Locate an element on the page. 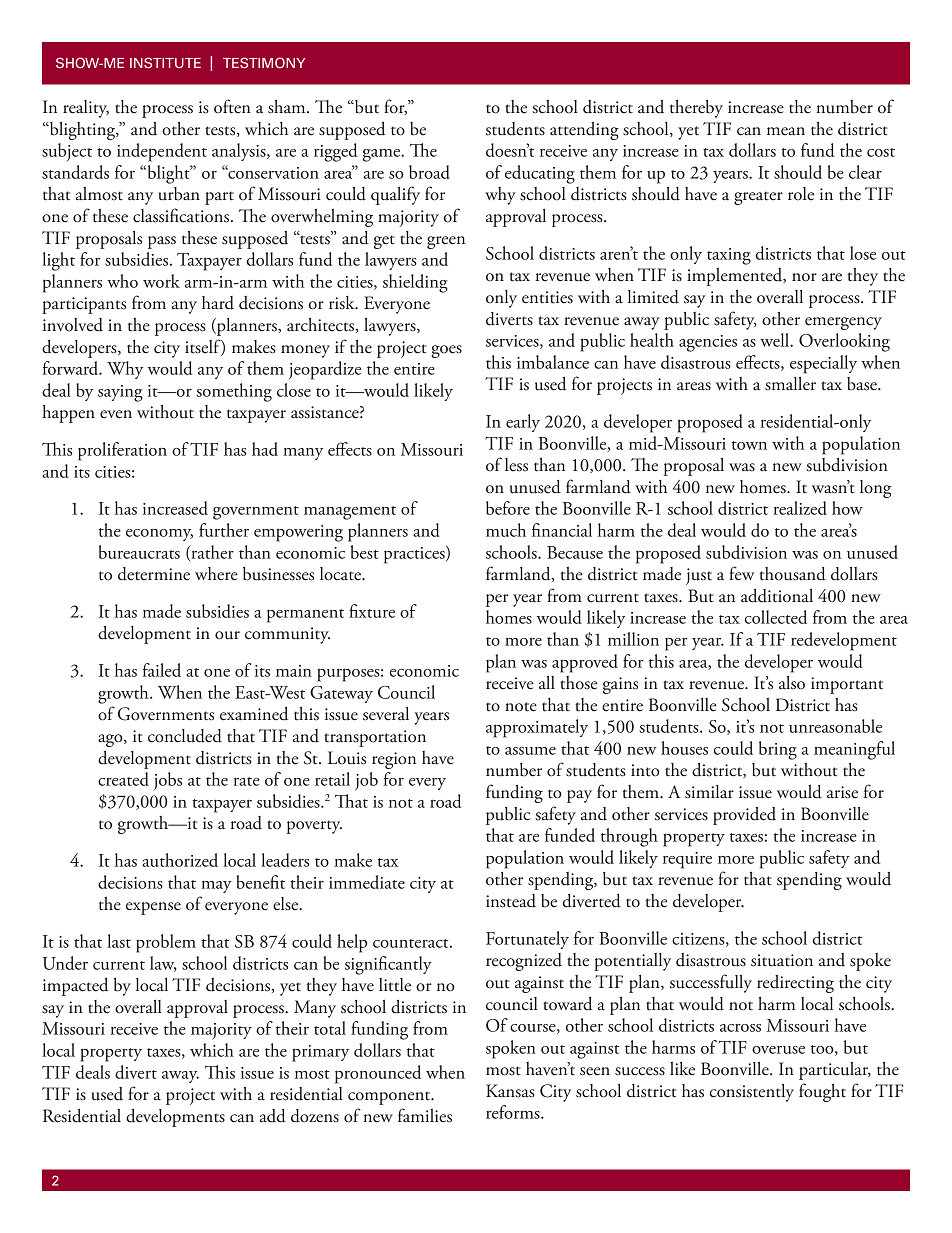 The image size is (952, 1233). Kansas is located at coordinates (510, 1091).
